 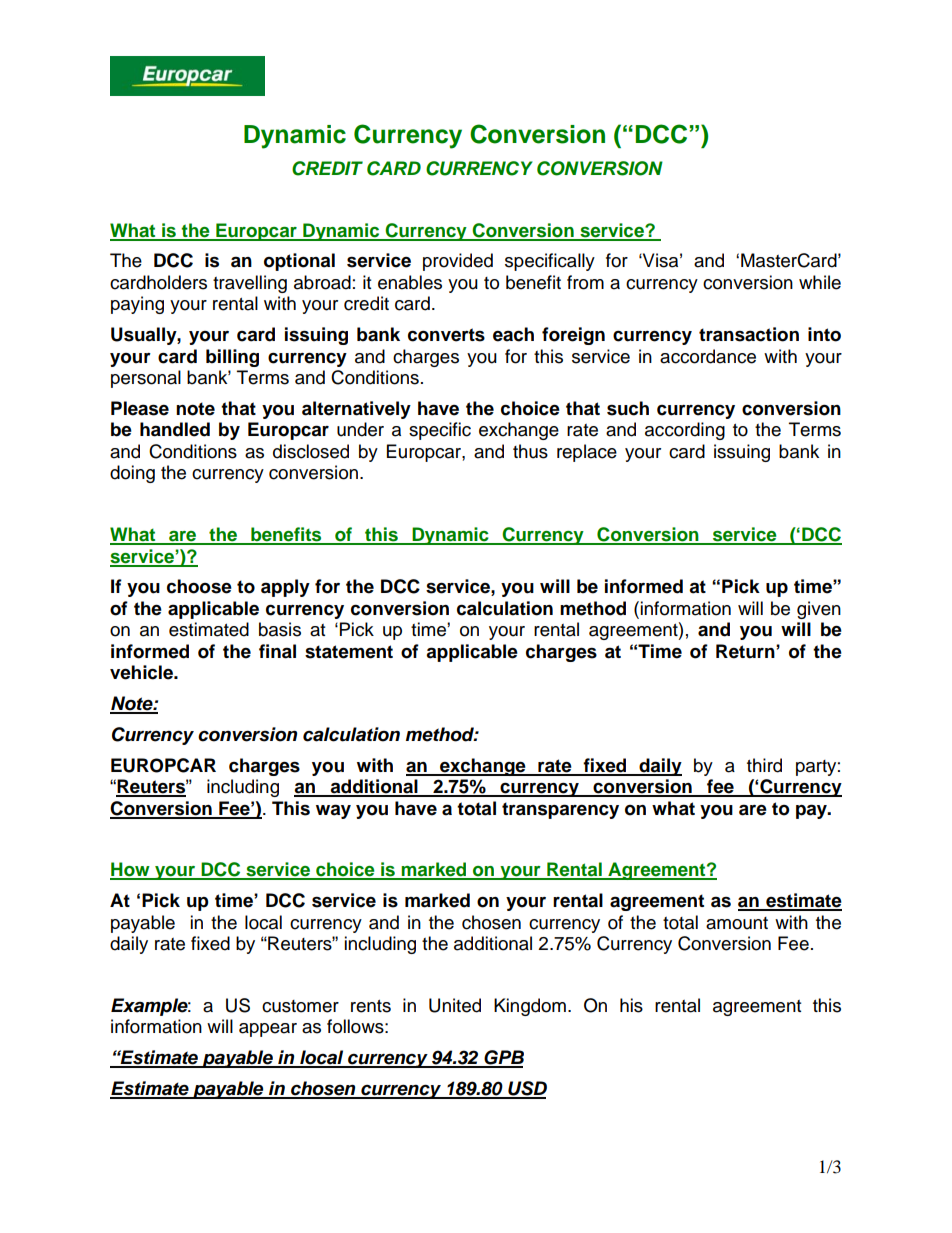 I want to click on travelling, so click(x=250, y=284).
